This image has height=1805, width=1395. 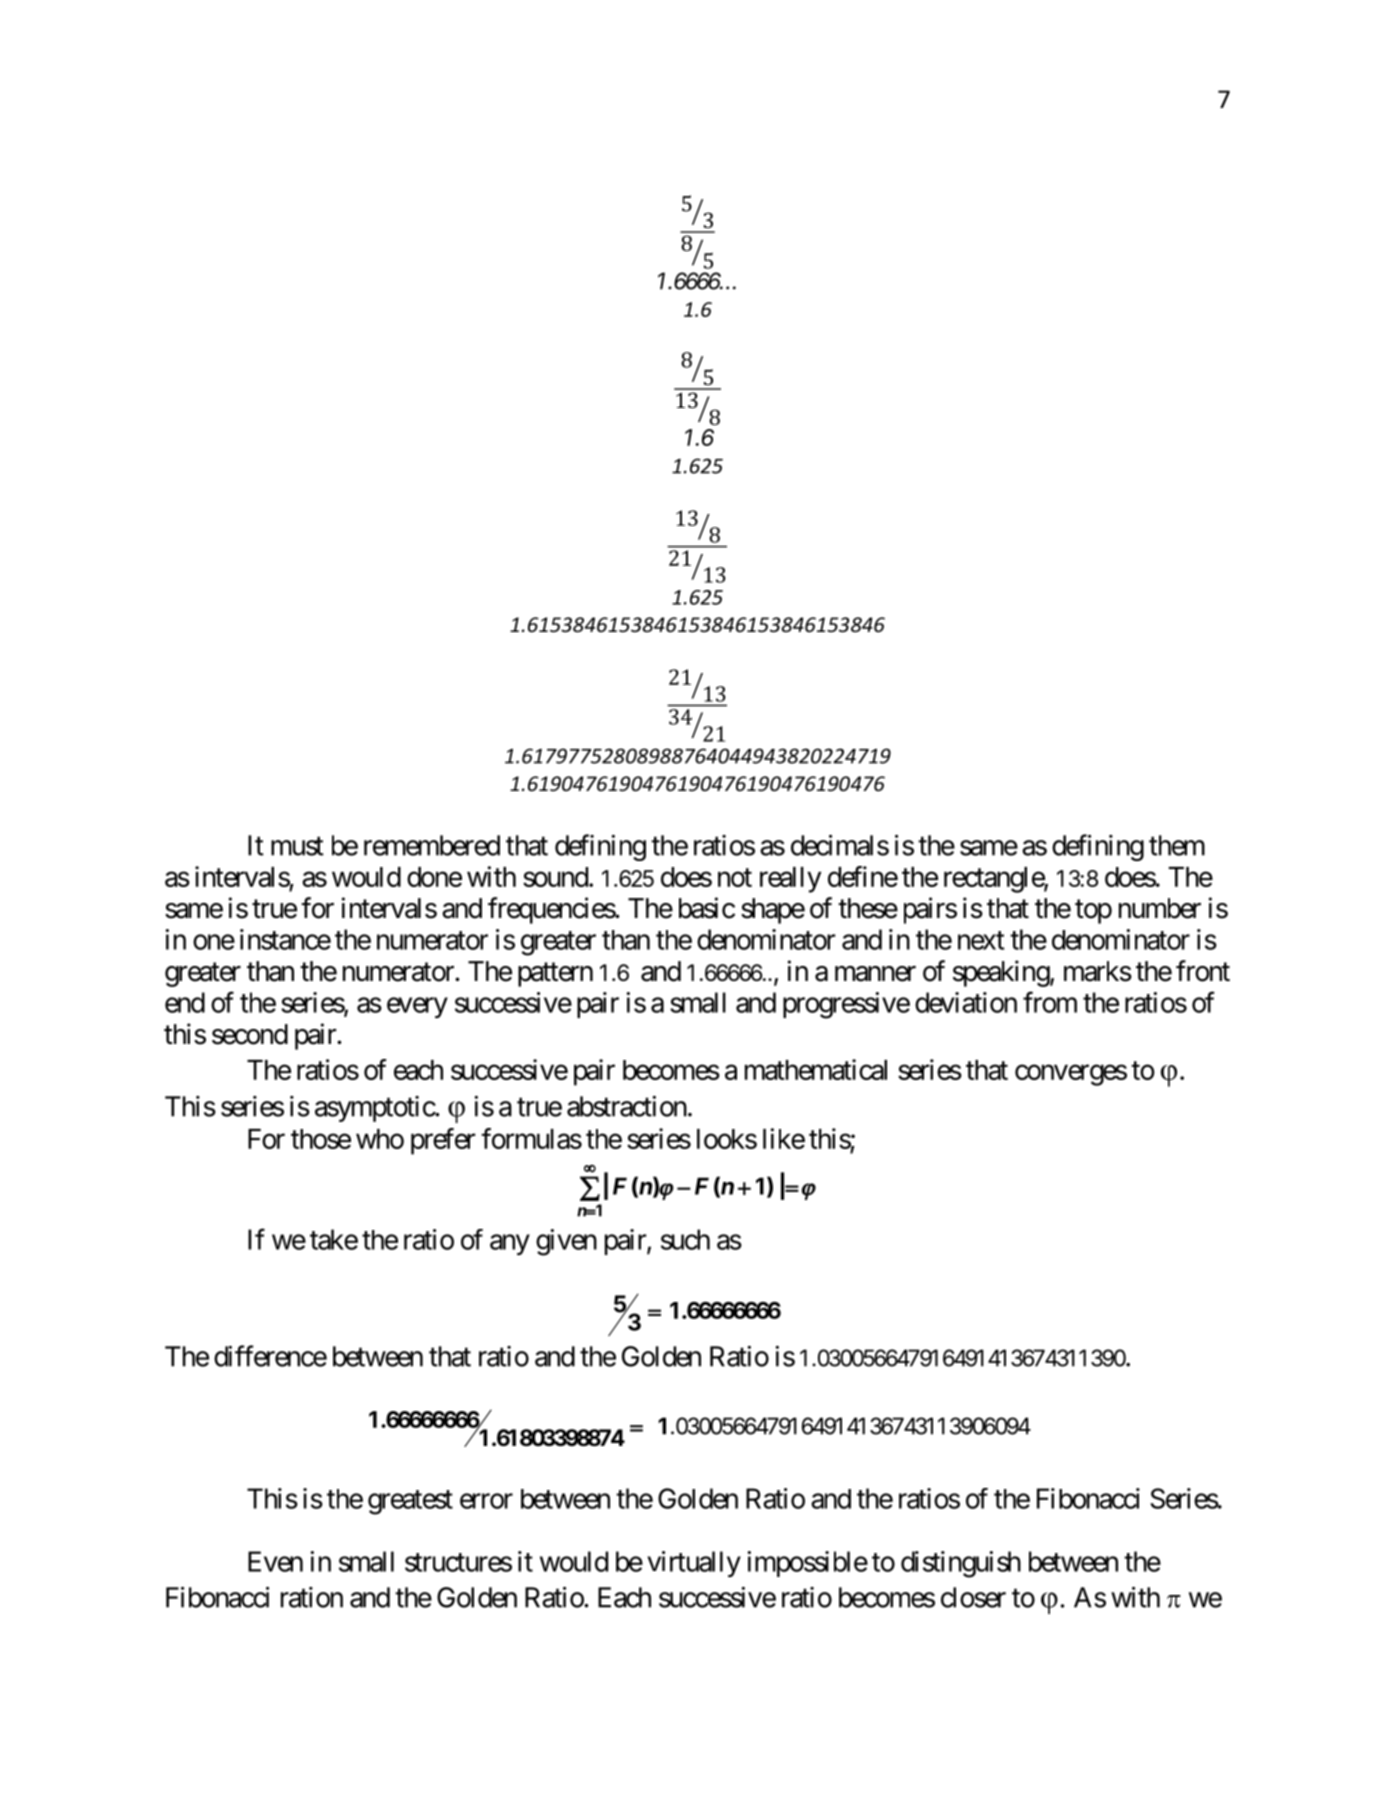 What do you see at coordinates (1160, 908) in the image?
I see `number` at bounding box center [1160, 908].
